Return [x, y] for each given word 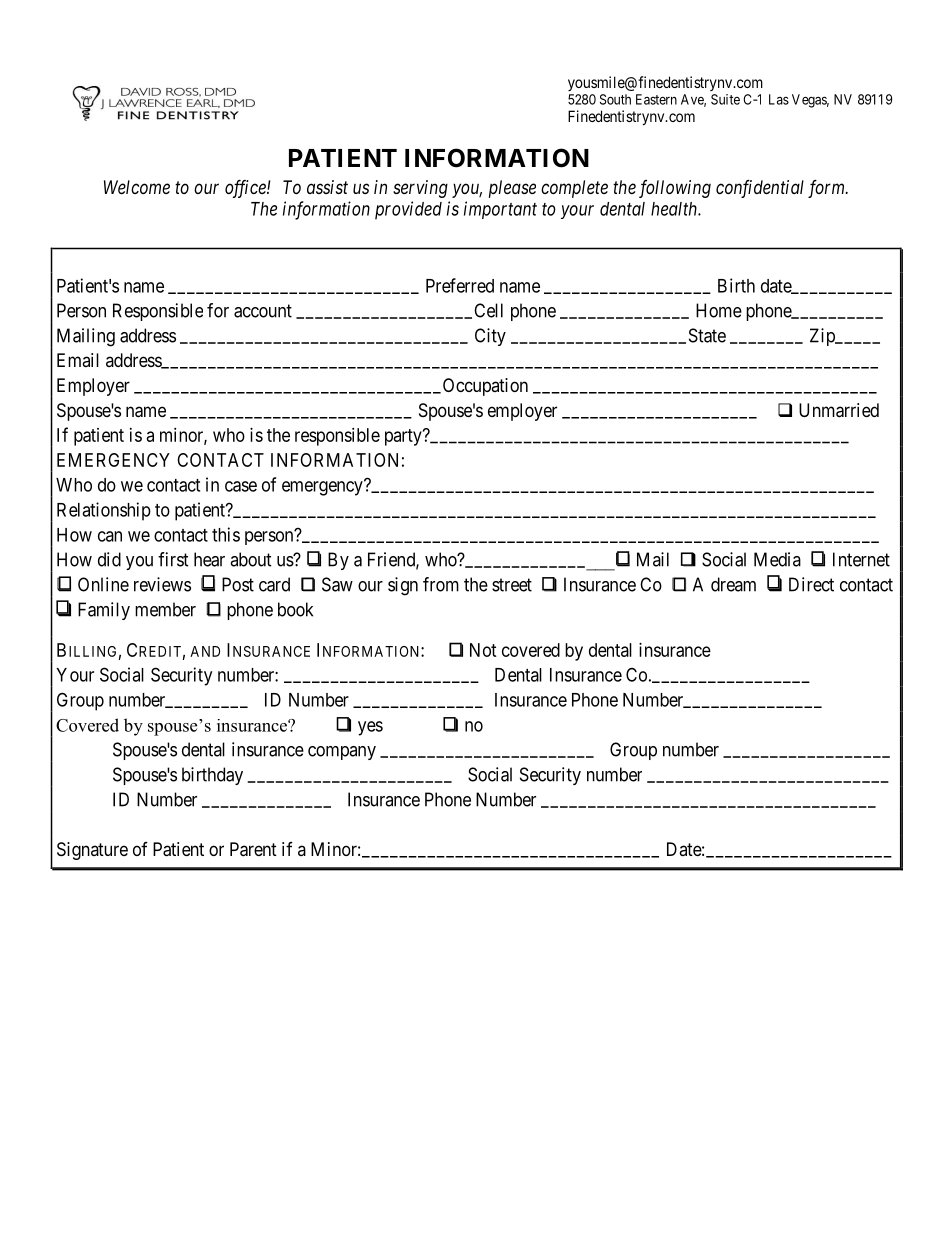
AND [205, 651]
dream [733, 584]
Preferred [460, 285]
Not [483, 650]
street [512, 585]
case [241, 486]
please [512, 189]
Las [779, 99]
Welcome [137, 187]
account [263, 311]
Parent [253, 849]
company [342, 753]
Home [719, 310]
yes [370, 728]
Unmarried [839, 410]
